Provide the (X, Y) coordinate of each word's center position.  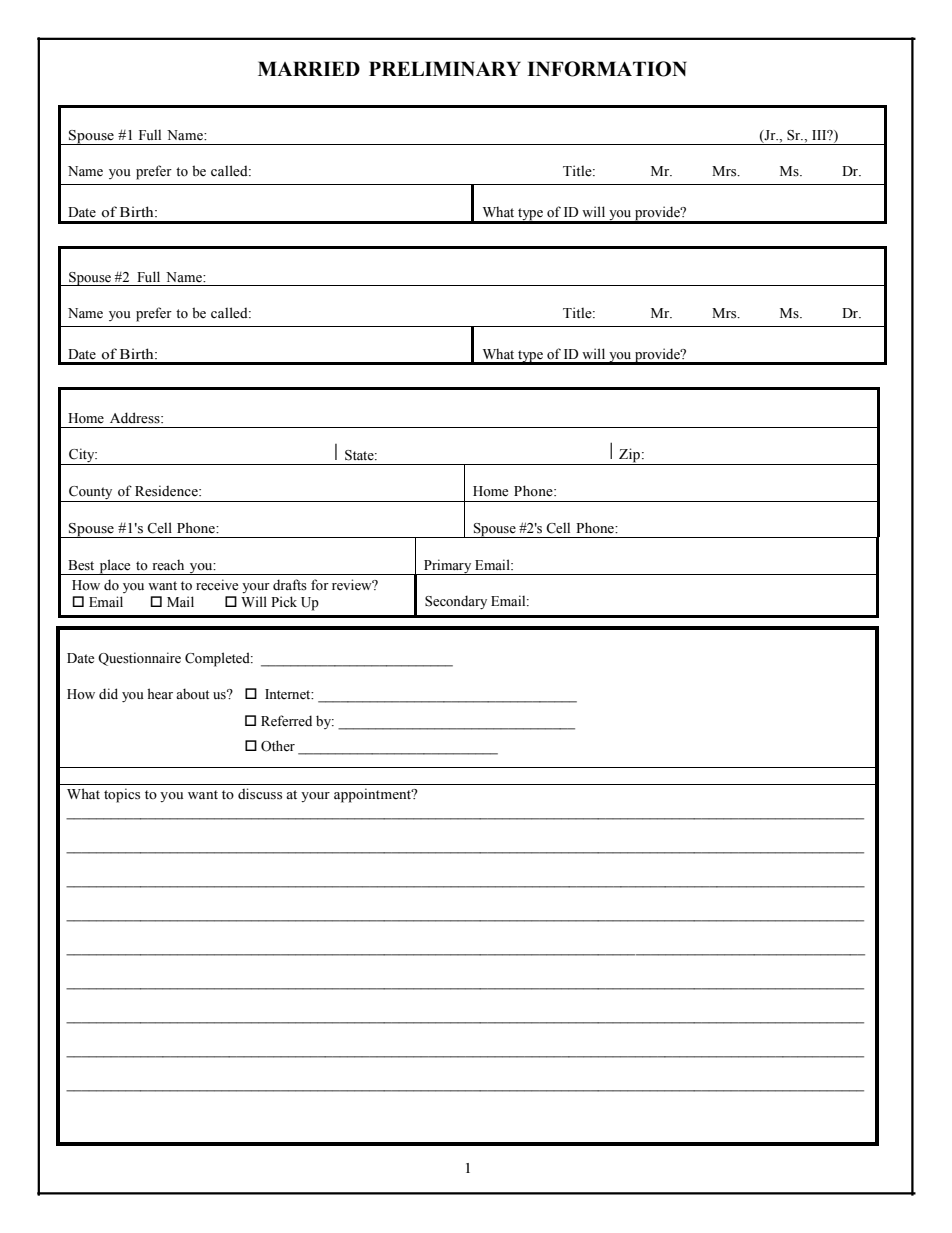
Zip (629, 456)
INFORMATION (607, 69)
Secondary (456, 602)
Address (136, 418)
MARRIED (309, 68)
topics (122, 795)
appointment (374, 795)
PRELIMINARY (445, 68)
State (360, 455)
